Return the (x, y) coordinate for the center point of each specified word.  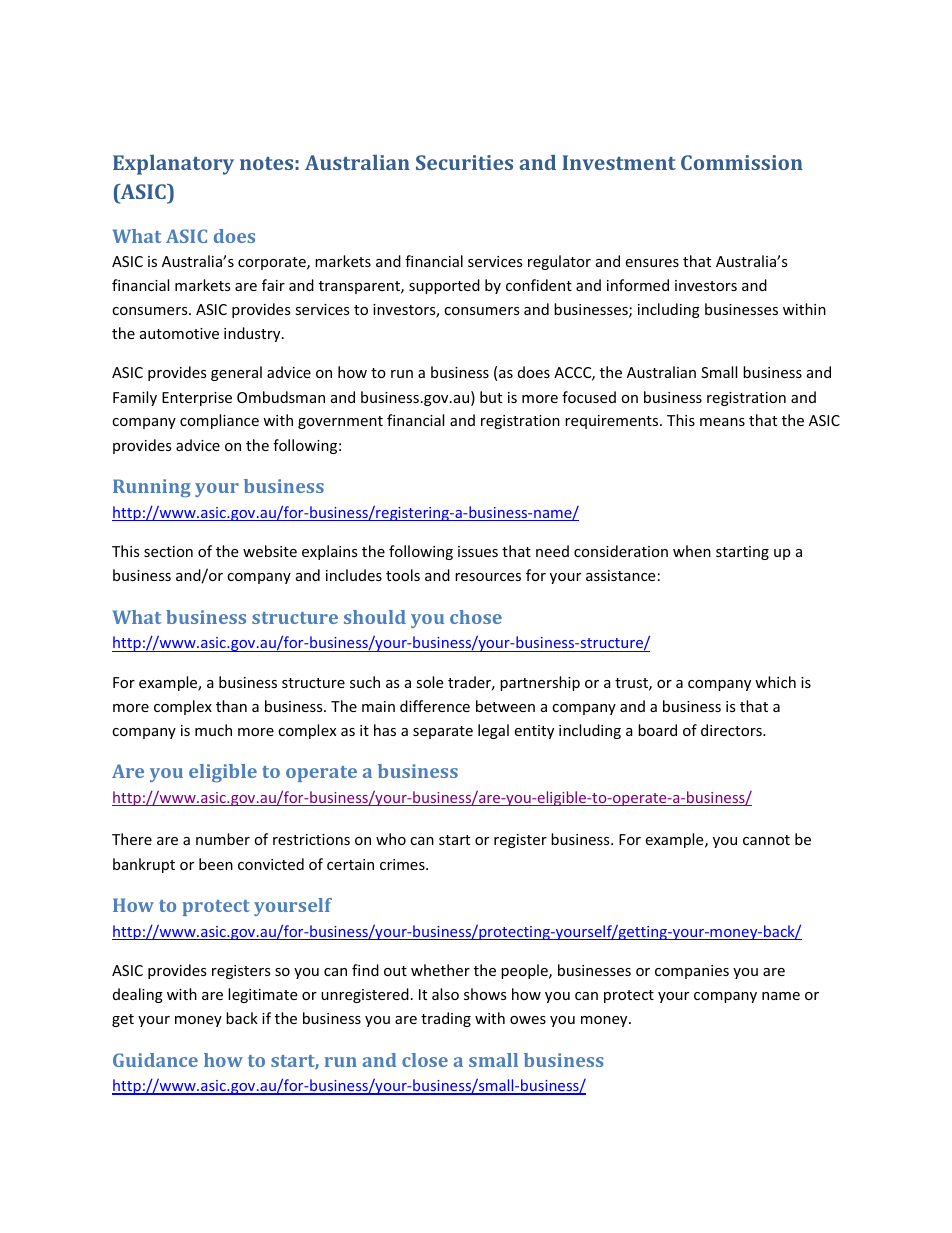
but (491, 397)
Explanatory (173, 165)
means (722, 422)
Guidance (155, 1060)
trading (446, 1019)
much (213, 730)
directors (732, 730)
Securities (464, 162)
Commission (742, 162)
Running (152, 488)
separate (443, 732)
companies (692, 972)
